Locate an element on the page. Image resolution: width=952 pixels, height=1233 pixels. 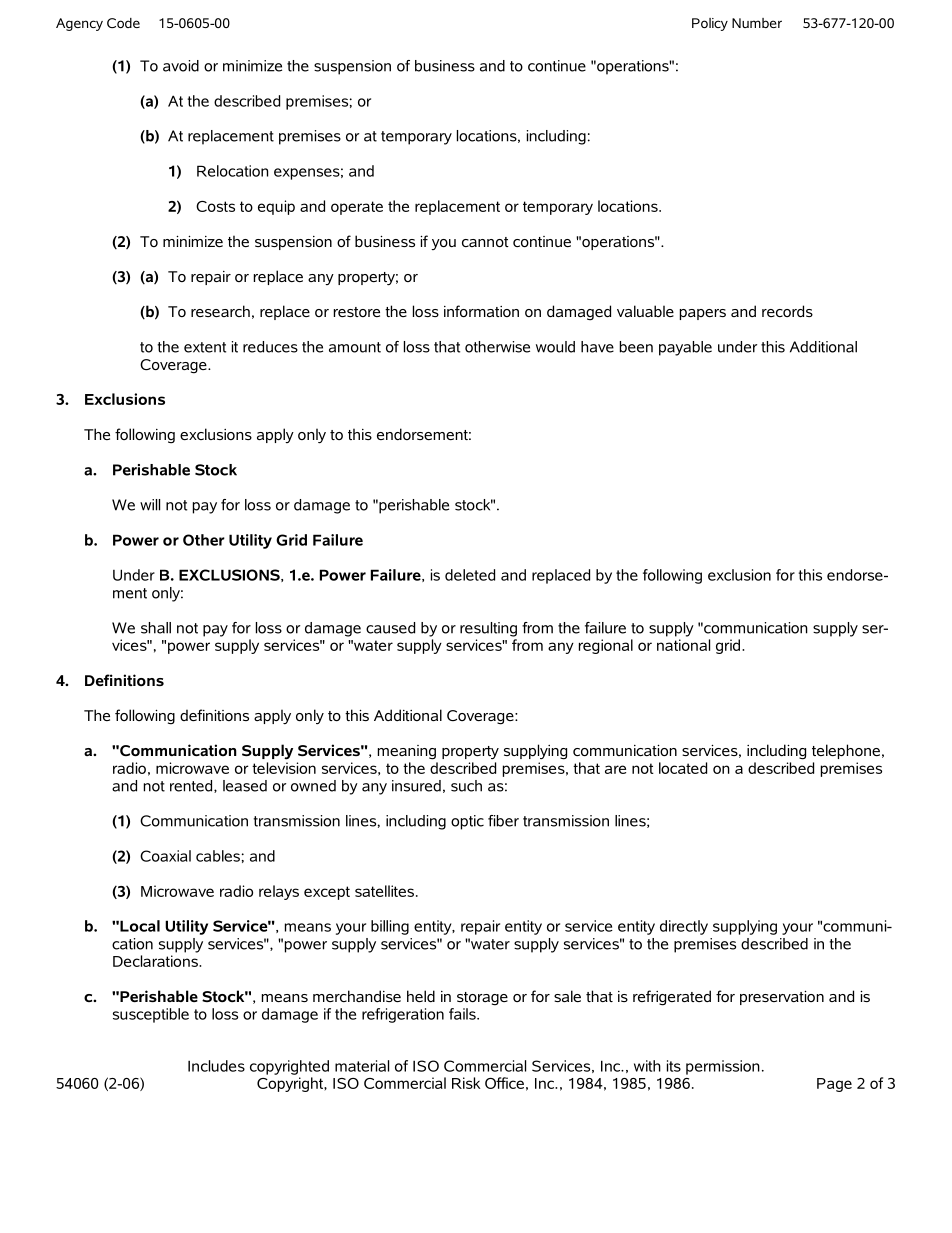
national is located at coordinates (683, 645).
